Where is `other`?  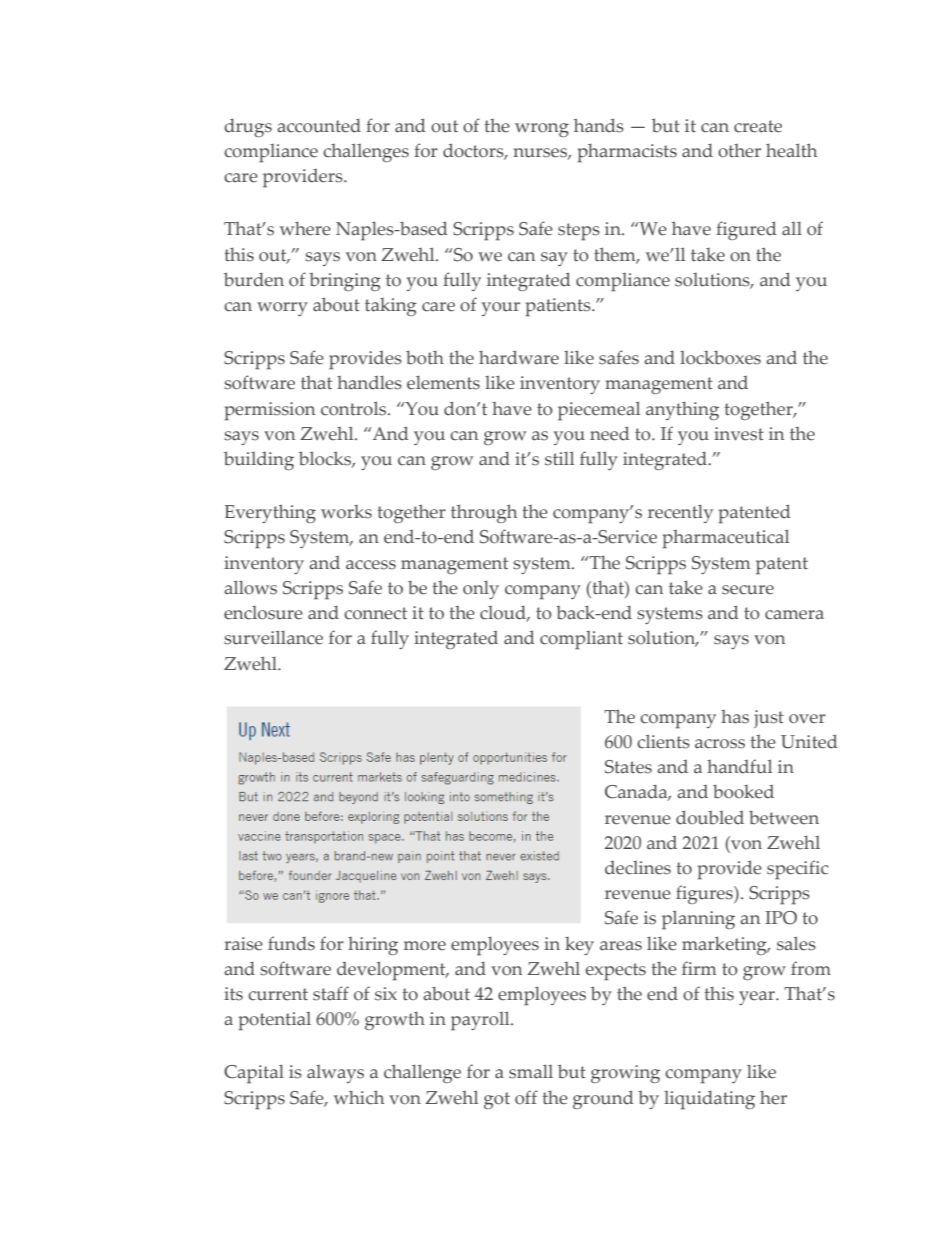 other is located at coordinates (739, 151).
